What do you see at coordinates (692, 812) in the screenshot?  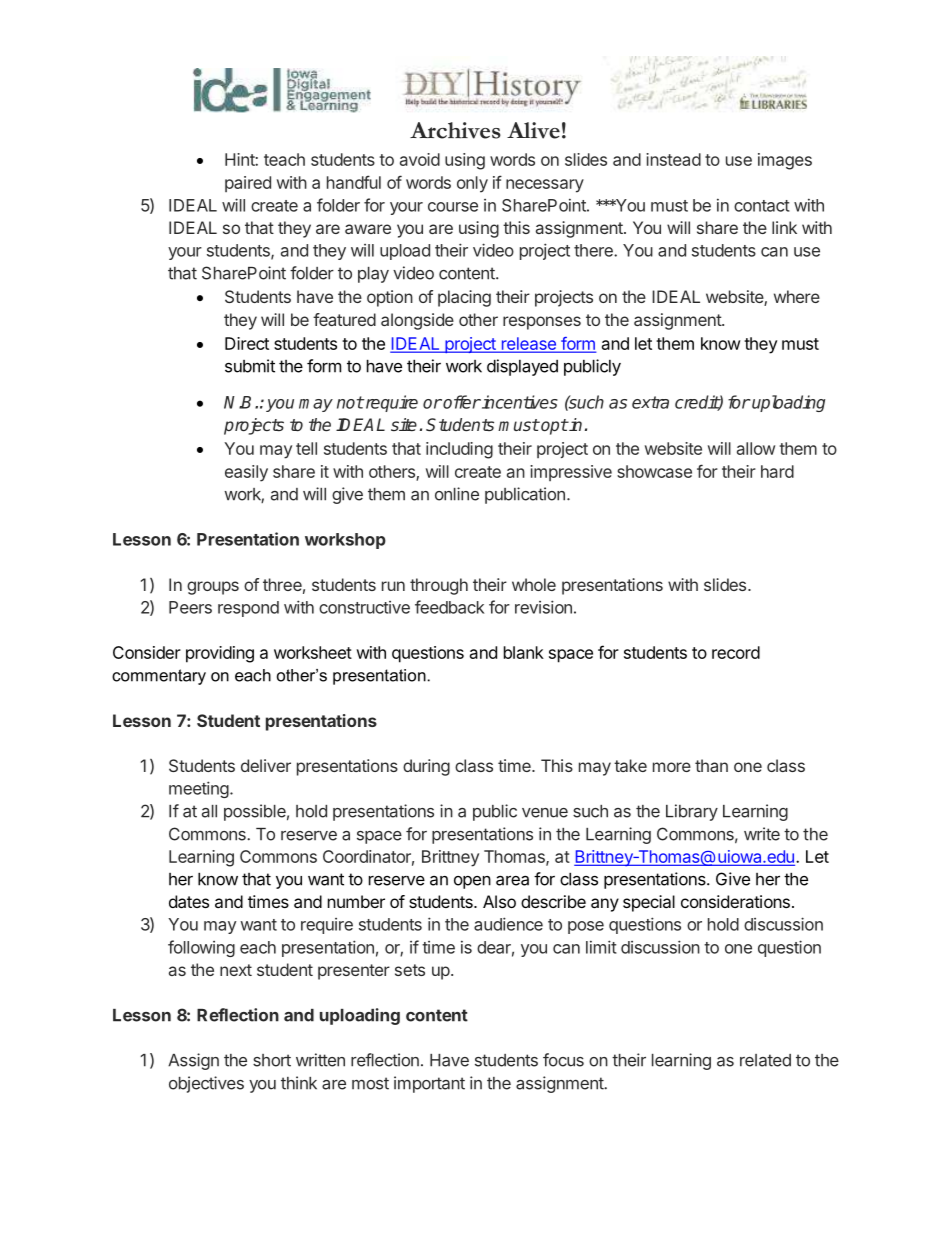 I see `Library` at bounding box center [692, 812].
